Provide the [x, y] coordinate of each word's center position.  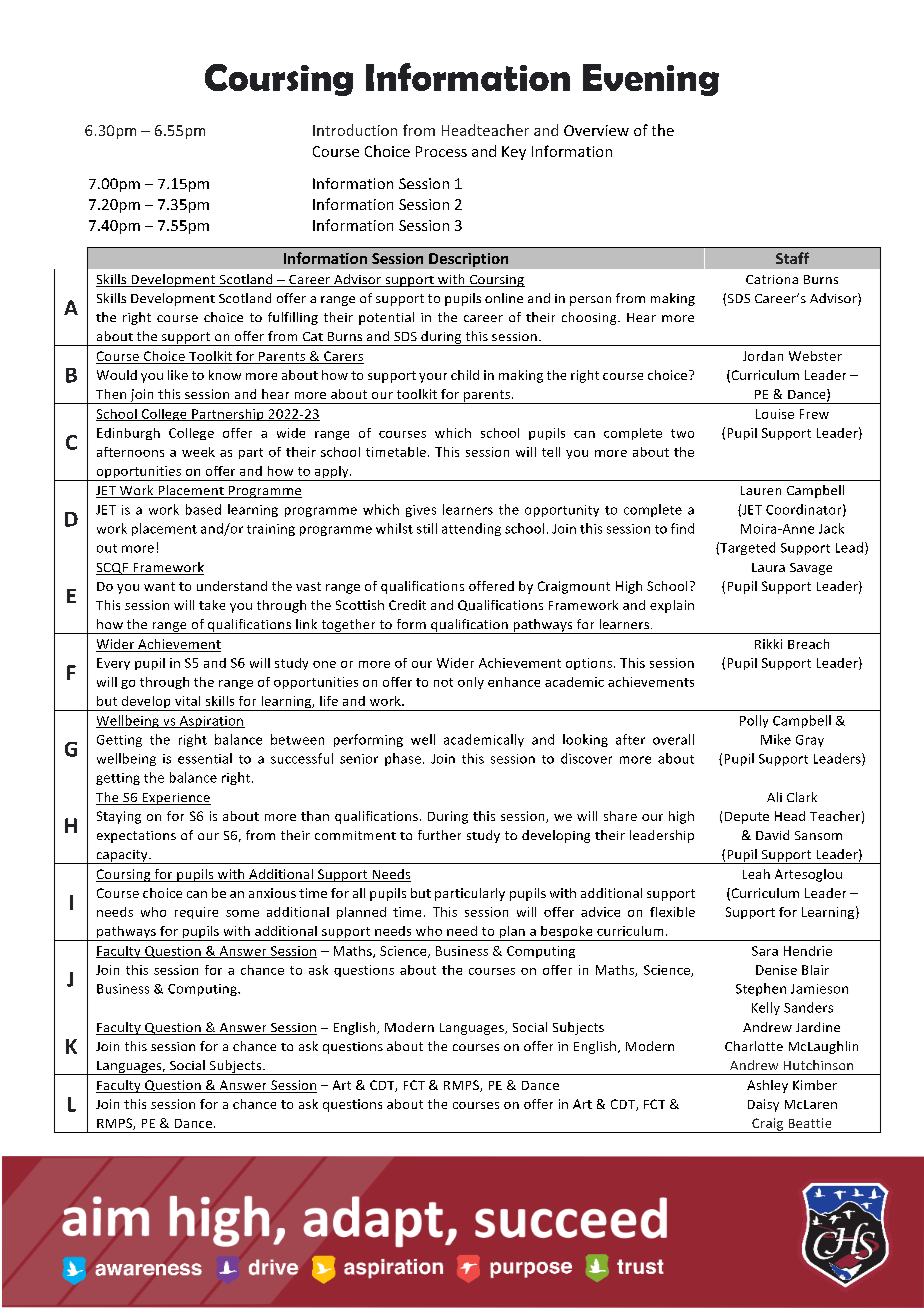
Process [441, 151]
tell [551, 452]
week [198, 452]
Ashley [767, 1086]
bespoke [567, 933]
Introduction [355, 130]
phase [404, 759]
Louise [775, 414]
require [196, 913]
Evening [651, 80]
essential [205, 758]
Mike [776, 739]
